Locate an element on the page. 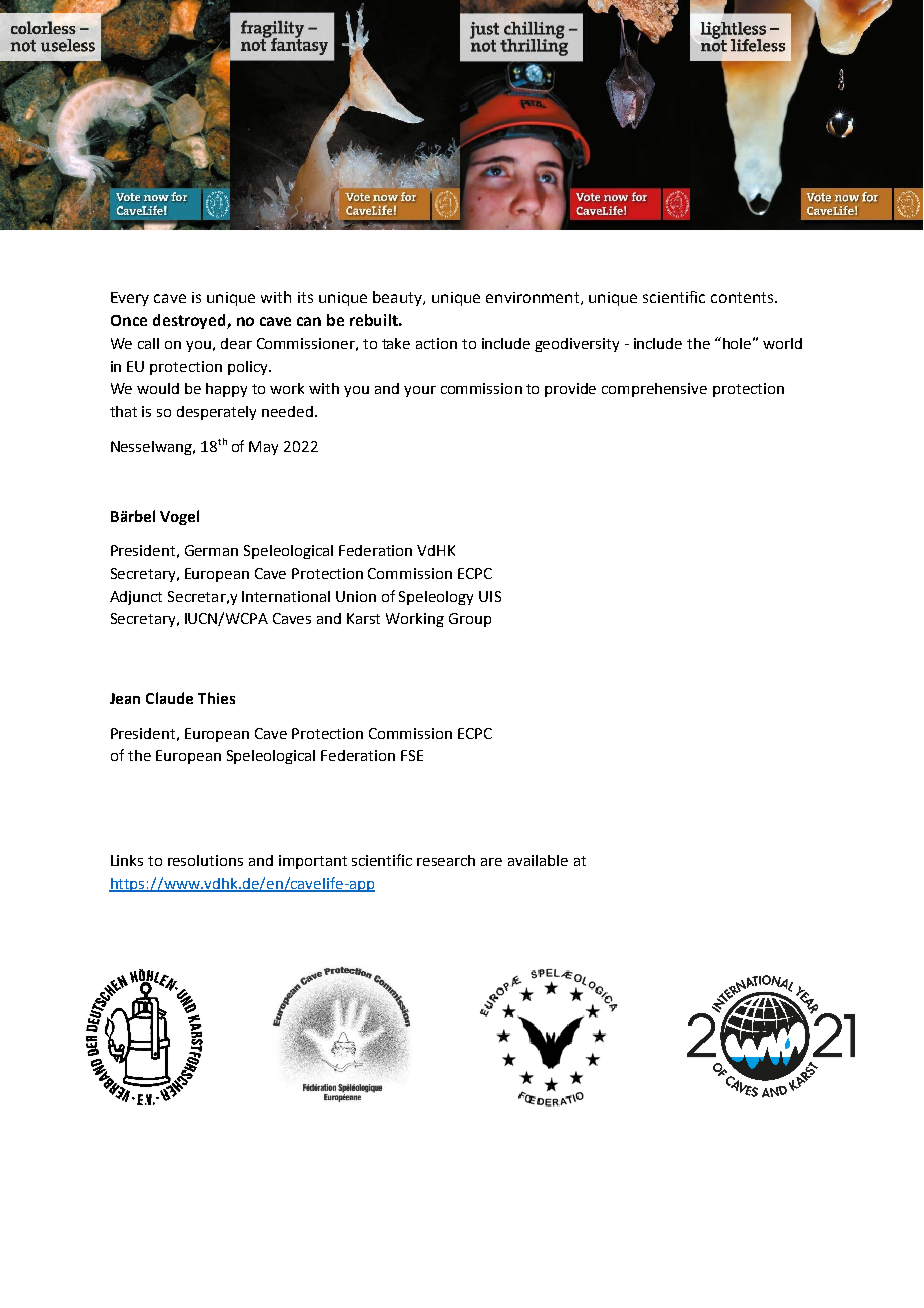  research is located at coordinates (446, 860).
